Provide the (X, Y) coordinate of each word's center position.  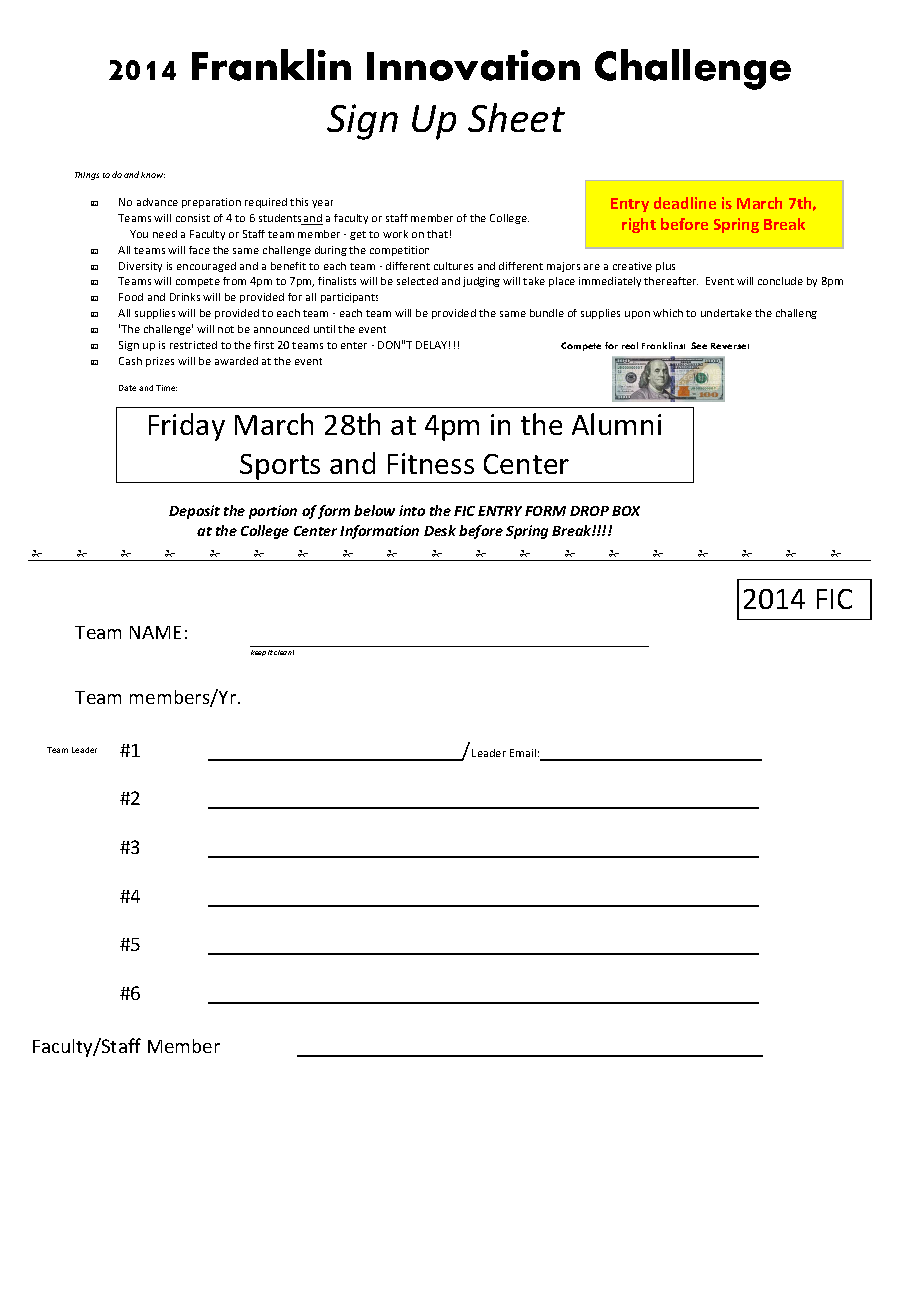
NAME (155, 632)
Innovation (473, 65)
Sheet (516, 117)
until (324, 329)
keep (258, 653)
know (153, 175)
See (699, 345)
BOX (626, 511)
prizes (160, 362)
